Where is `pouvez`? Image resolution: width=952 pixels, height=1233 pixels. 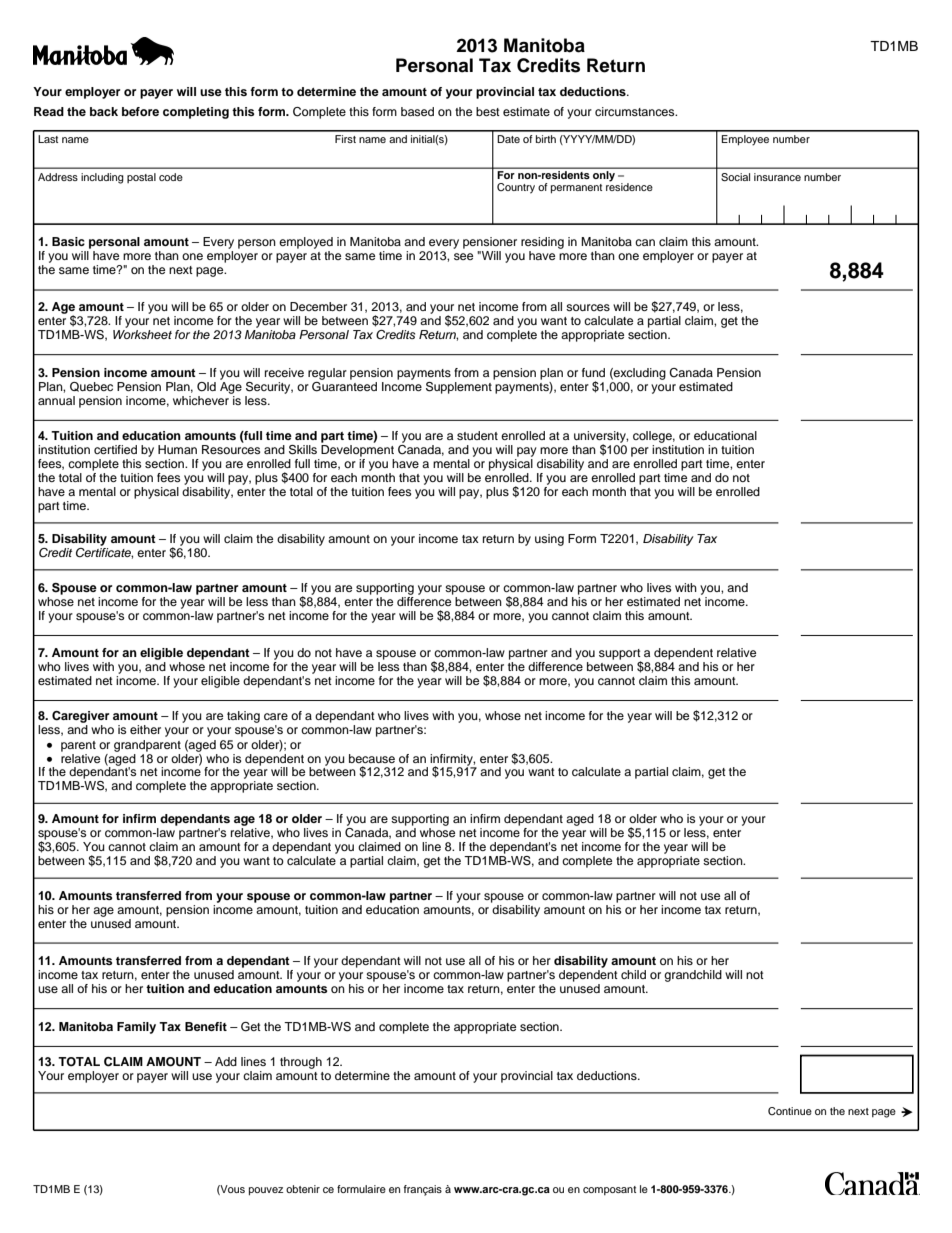 pouvez is located at coordinates (266, 1191).
